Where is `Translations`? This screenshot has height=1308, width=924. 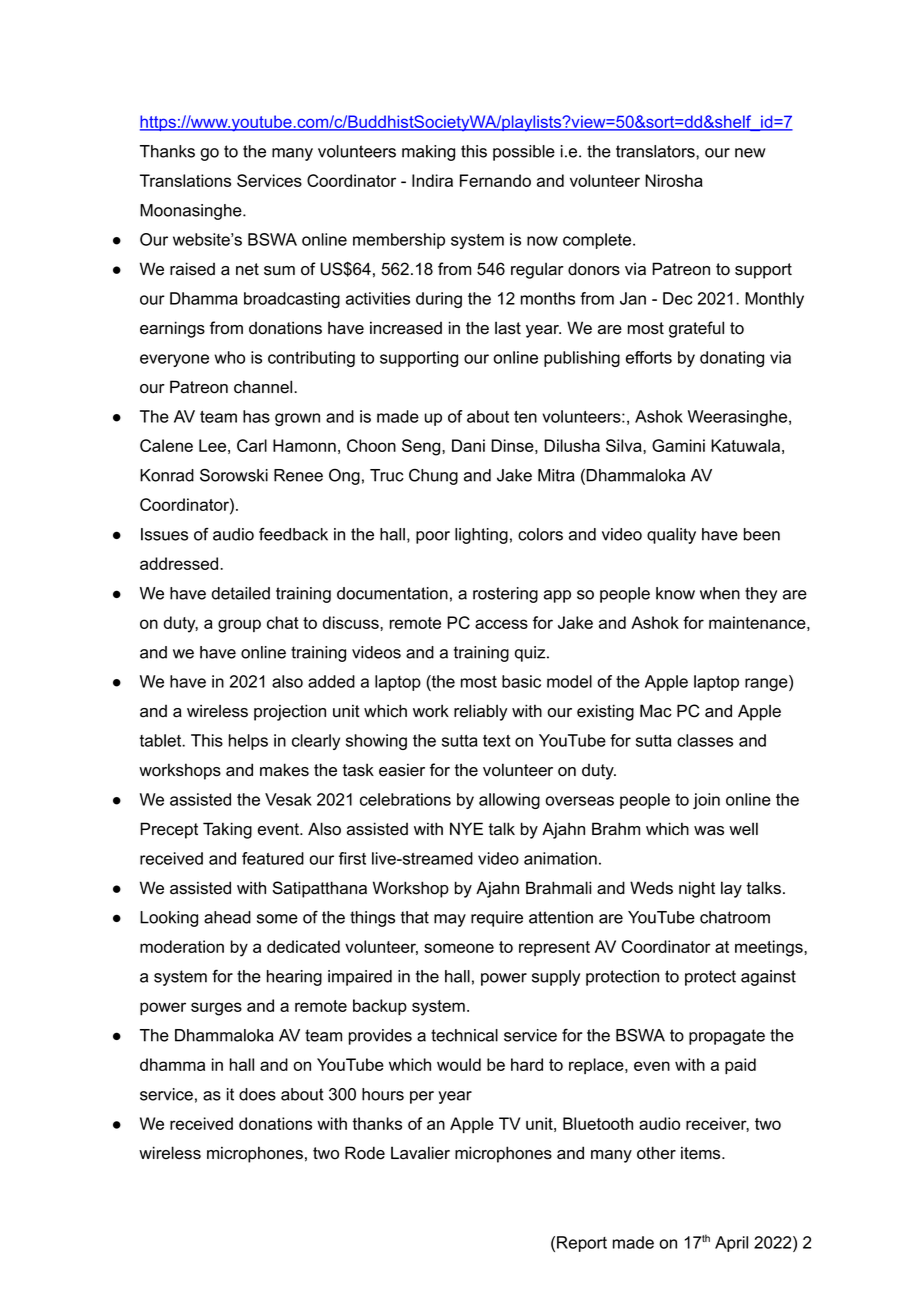
Translations is located at coordinates (185, 180).
